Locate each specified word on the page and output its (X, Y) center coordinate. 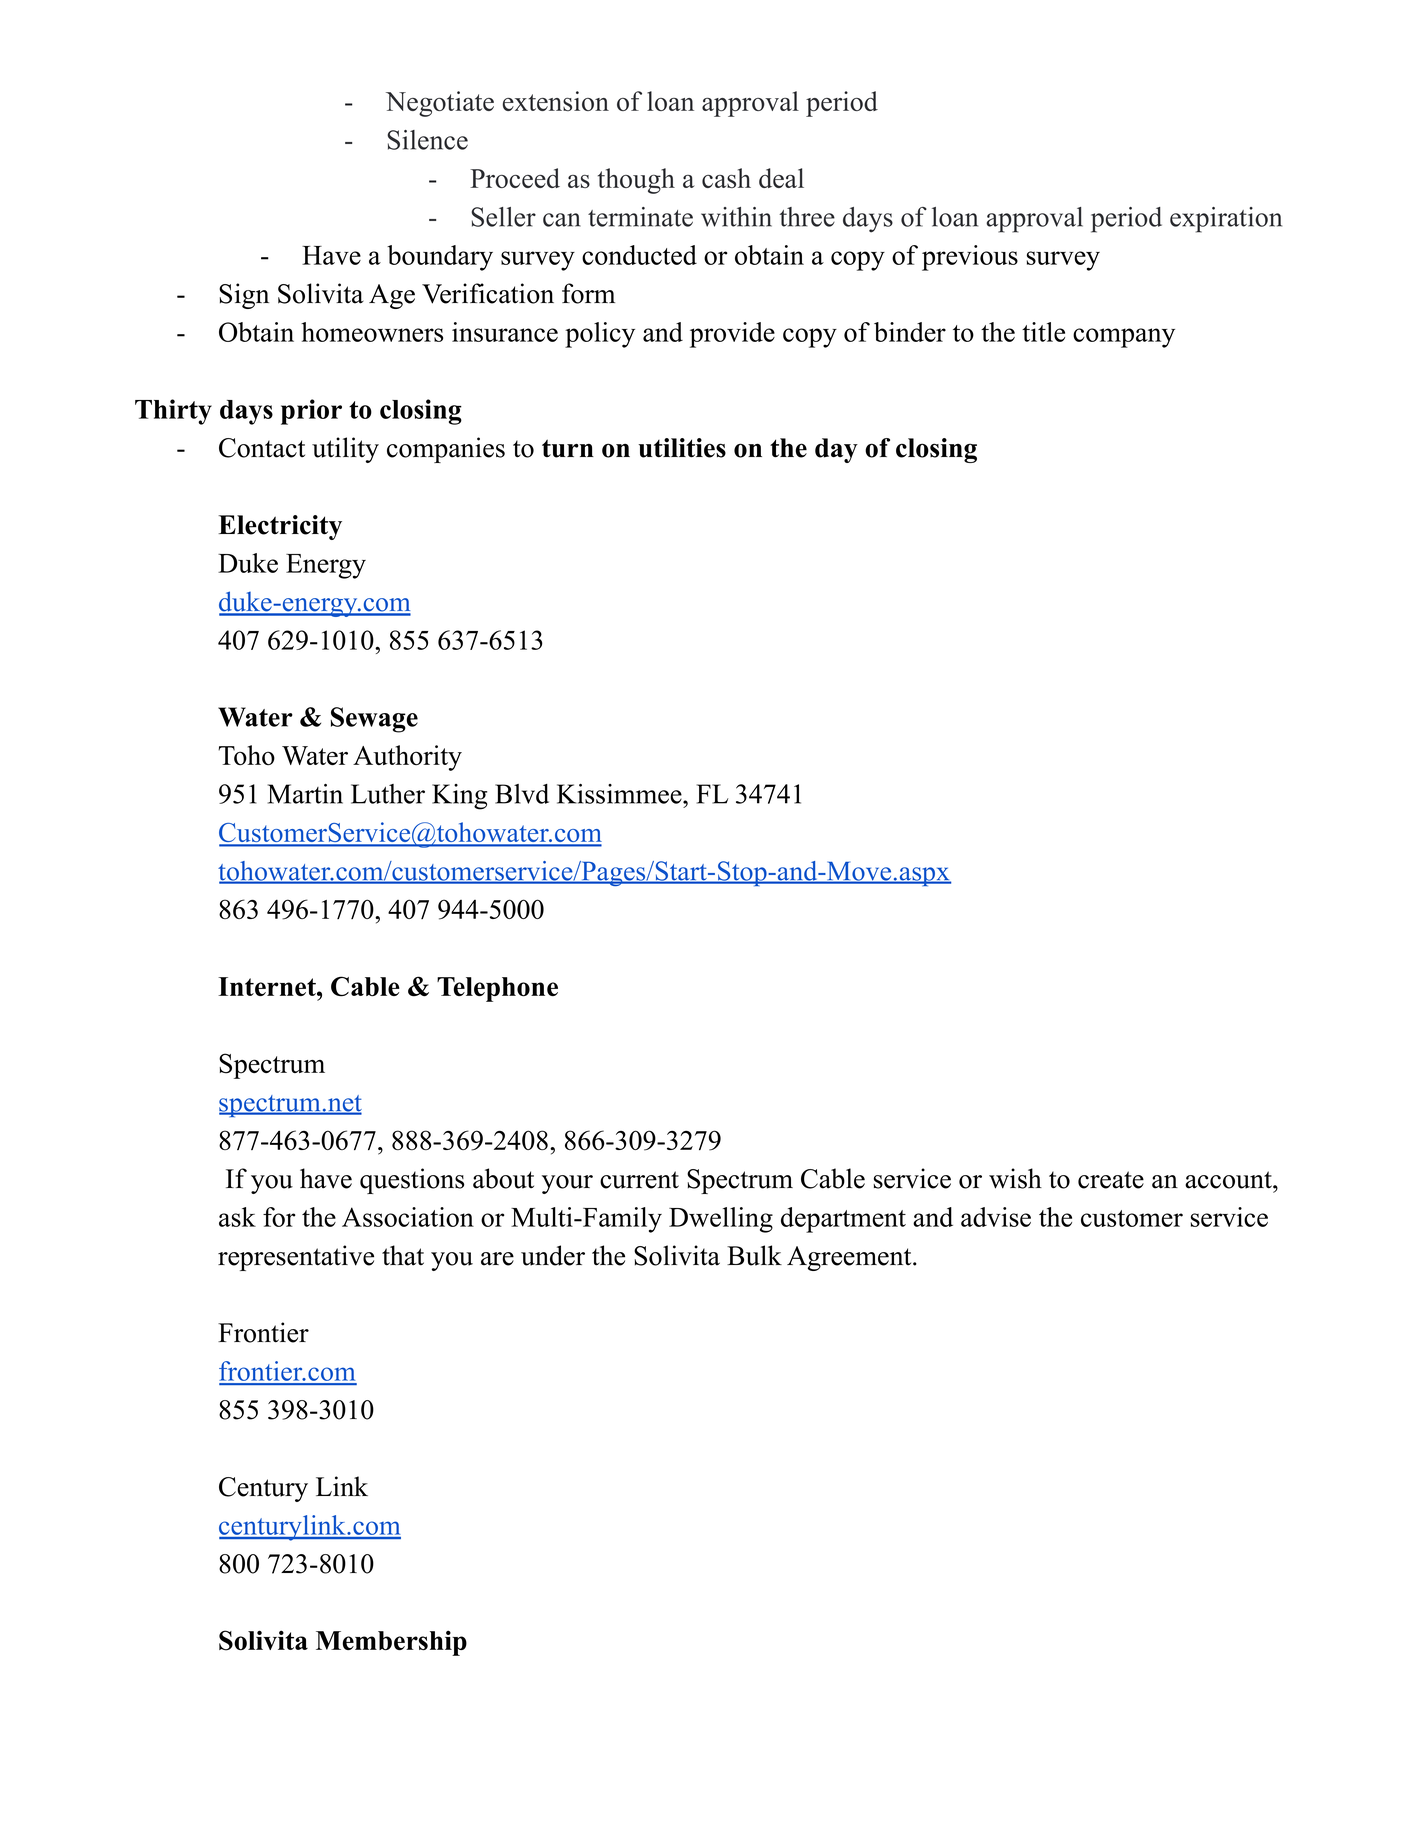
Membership (391, 1643)
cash (726, 178)
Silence (427, 140)
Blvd (522, 794)
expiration (1226, 220)
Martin (305, 794)
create (1111, 1180)
